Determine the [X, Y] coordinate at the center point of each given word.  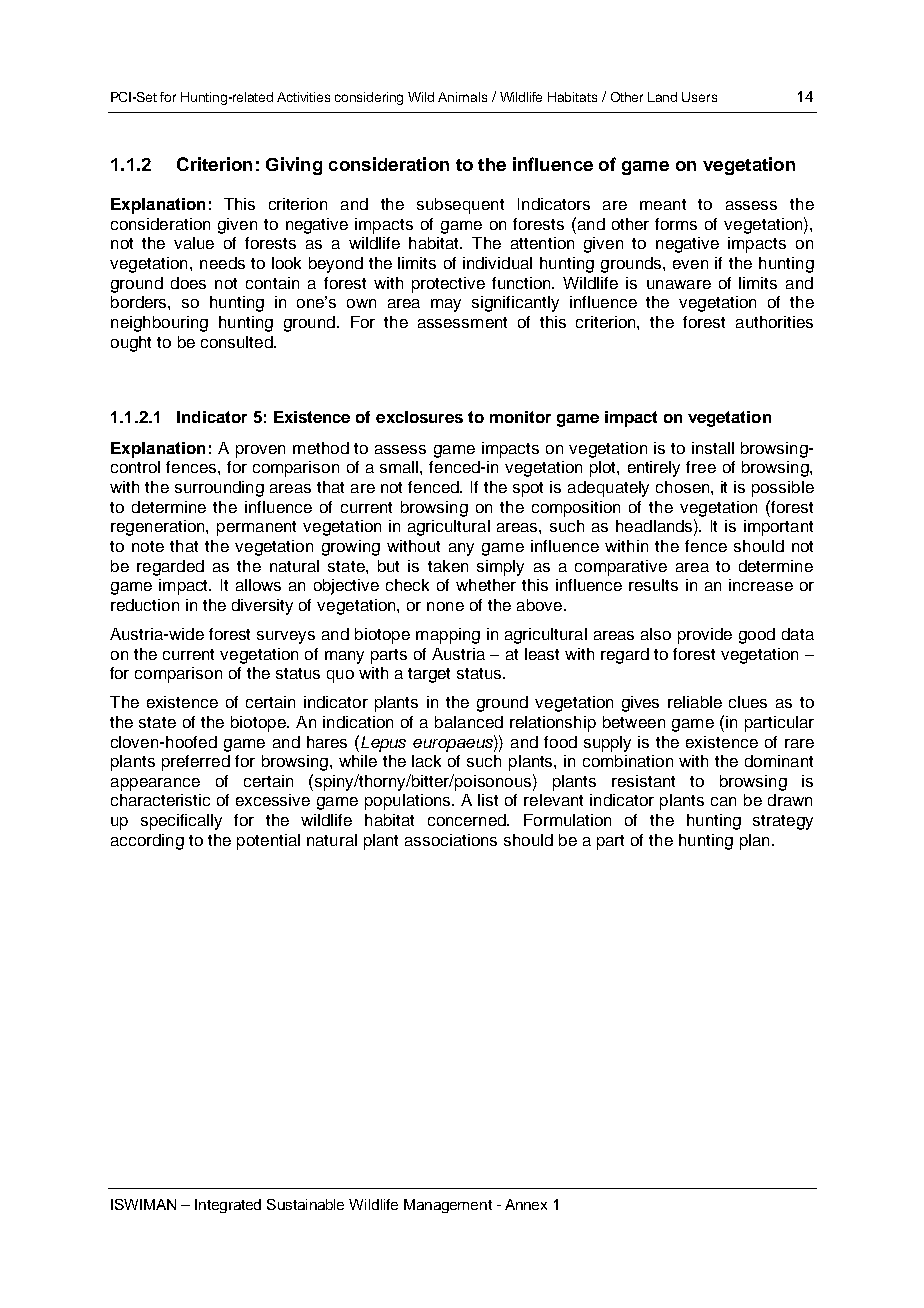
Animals [462, 97]
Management [448, 1206]
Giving [294, 166]
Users [699, 97]
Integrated [228, 1206]
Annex [526, 1204]
